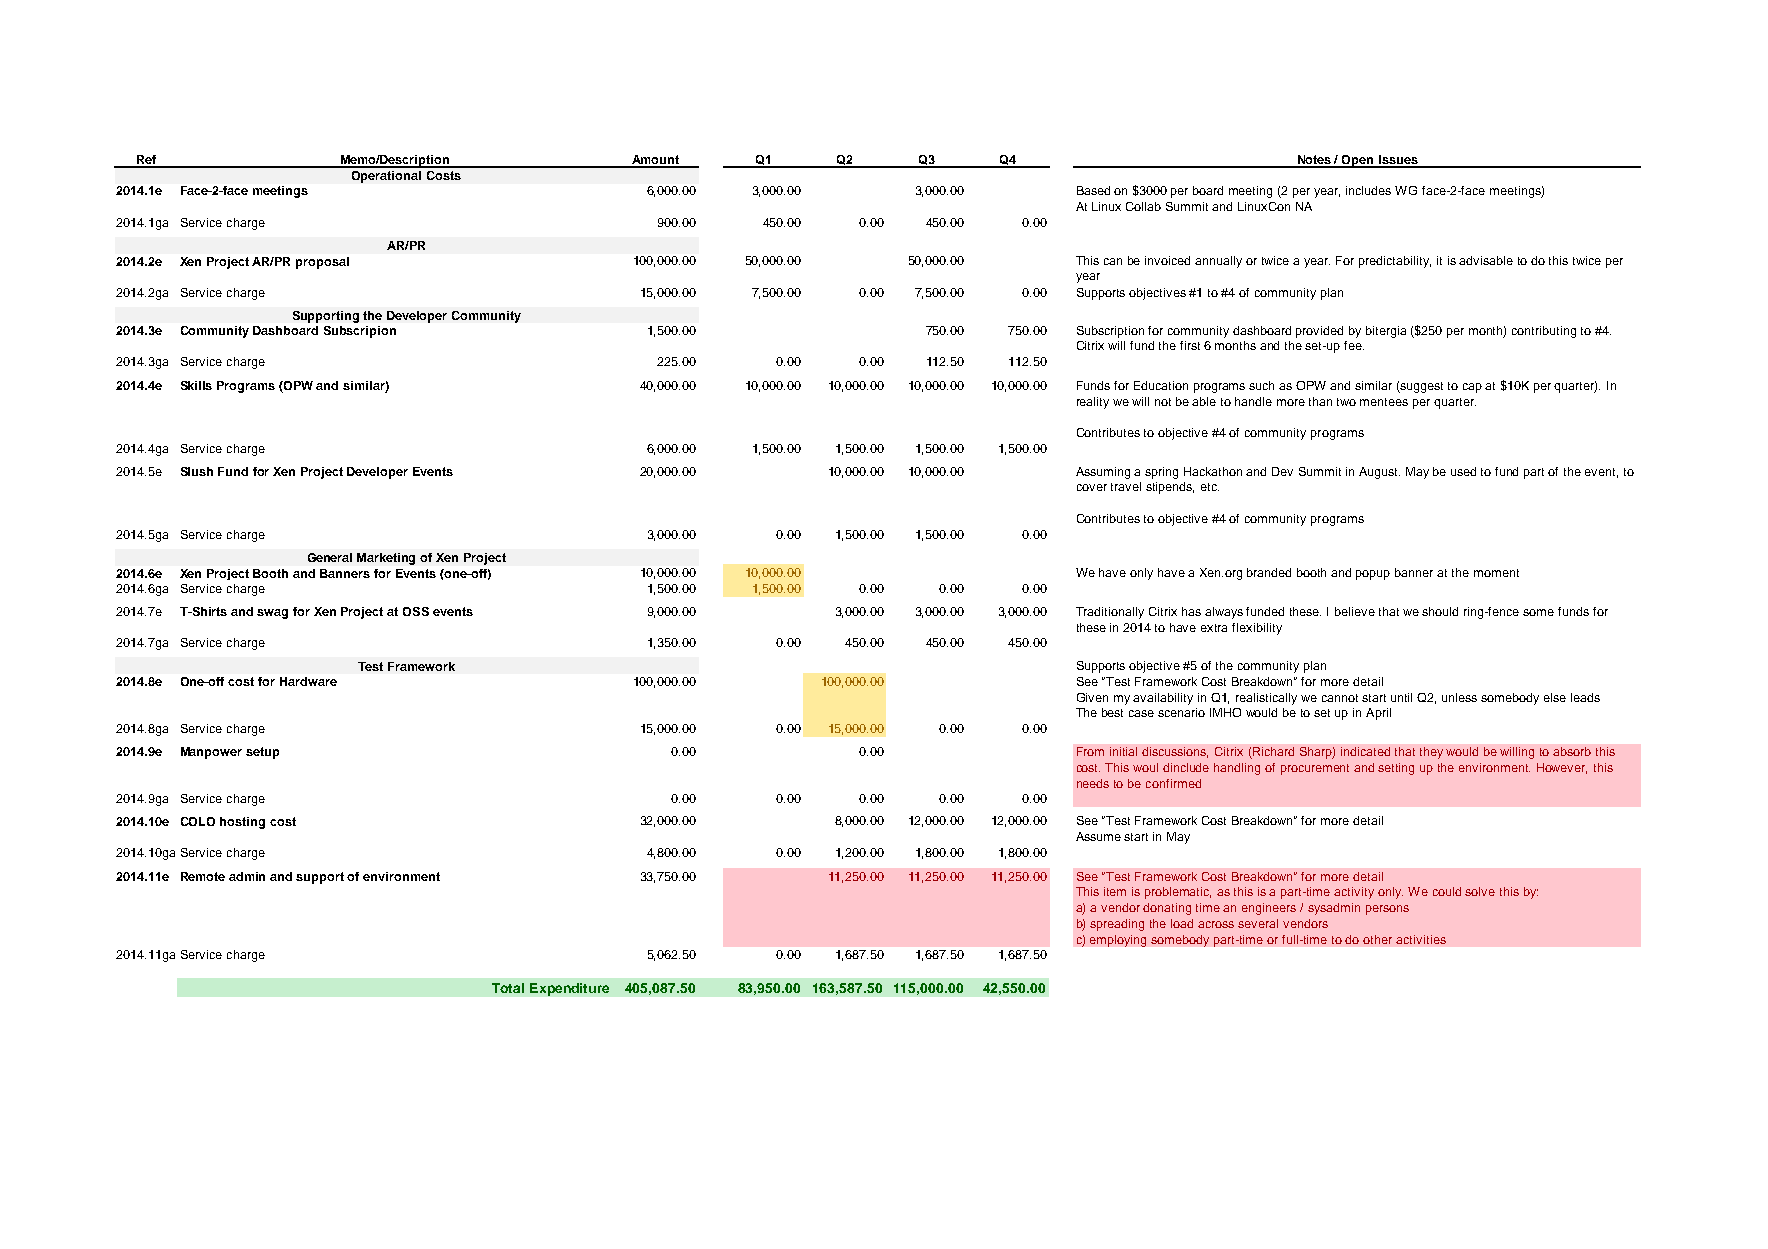  What do you see at coordinates (146, 161) in the document?
I see `Ref` at bounding box center [146, 161].
